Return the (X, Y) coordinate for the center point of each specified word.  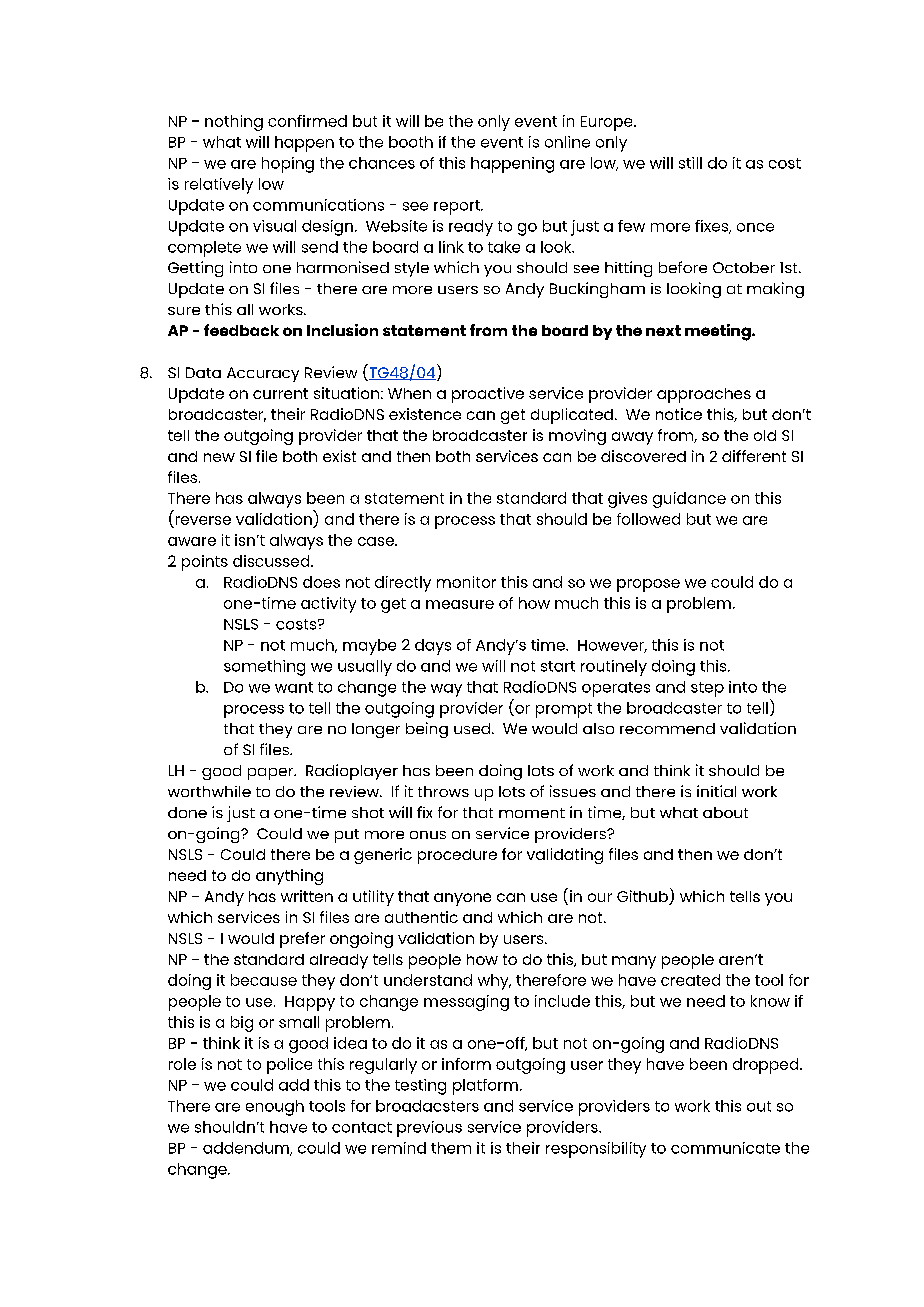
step (707, 689)
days (433, 647)
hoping (288, 165)
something (264, 668)
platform (485, 1087)
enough (275, 1108)
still (690, 163)
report (458, 207)
